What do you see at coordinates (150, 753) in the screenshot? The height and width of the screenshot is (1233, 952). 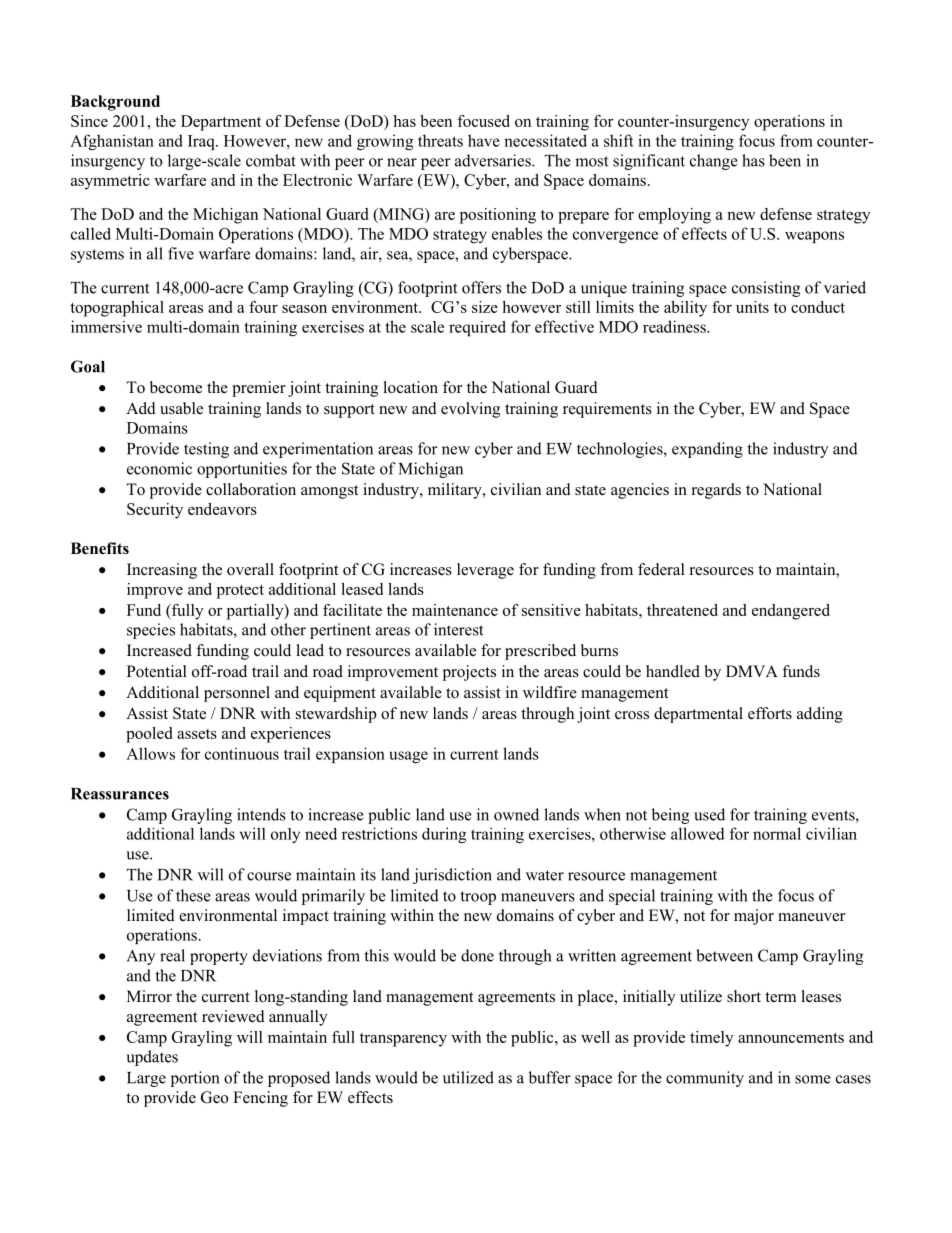 I see `Allows` at bounding box center [150, 753].
